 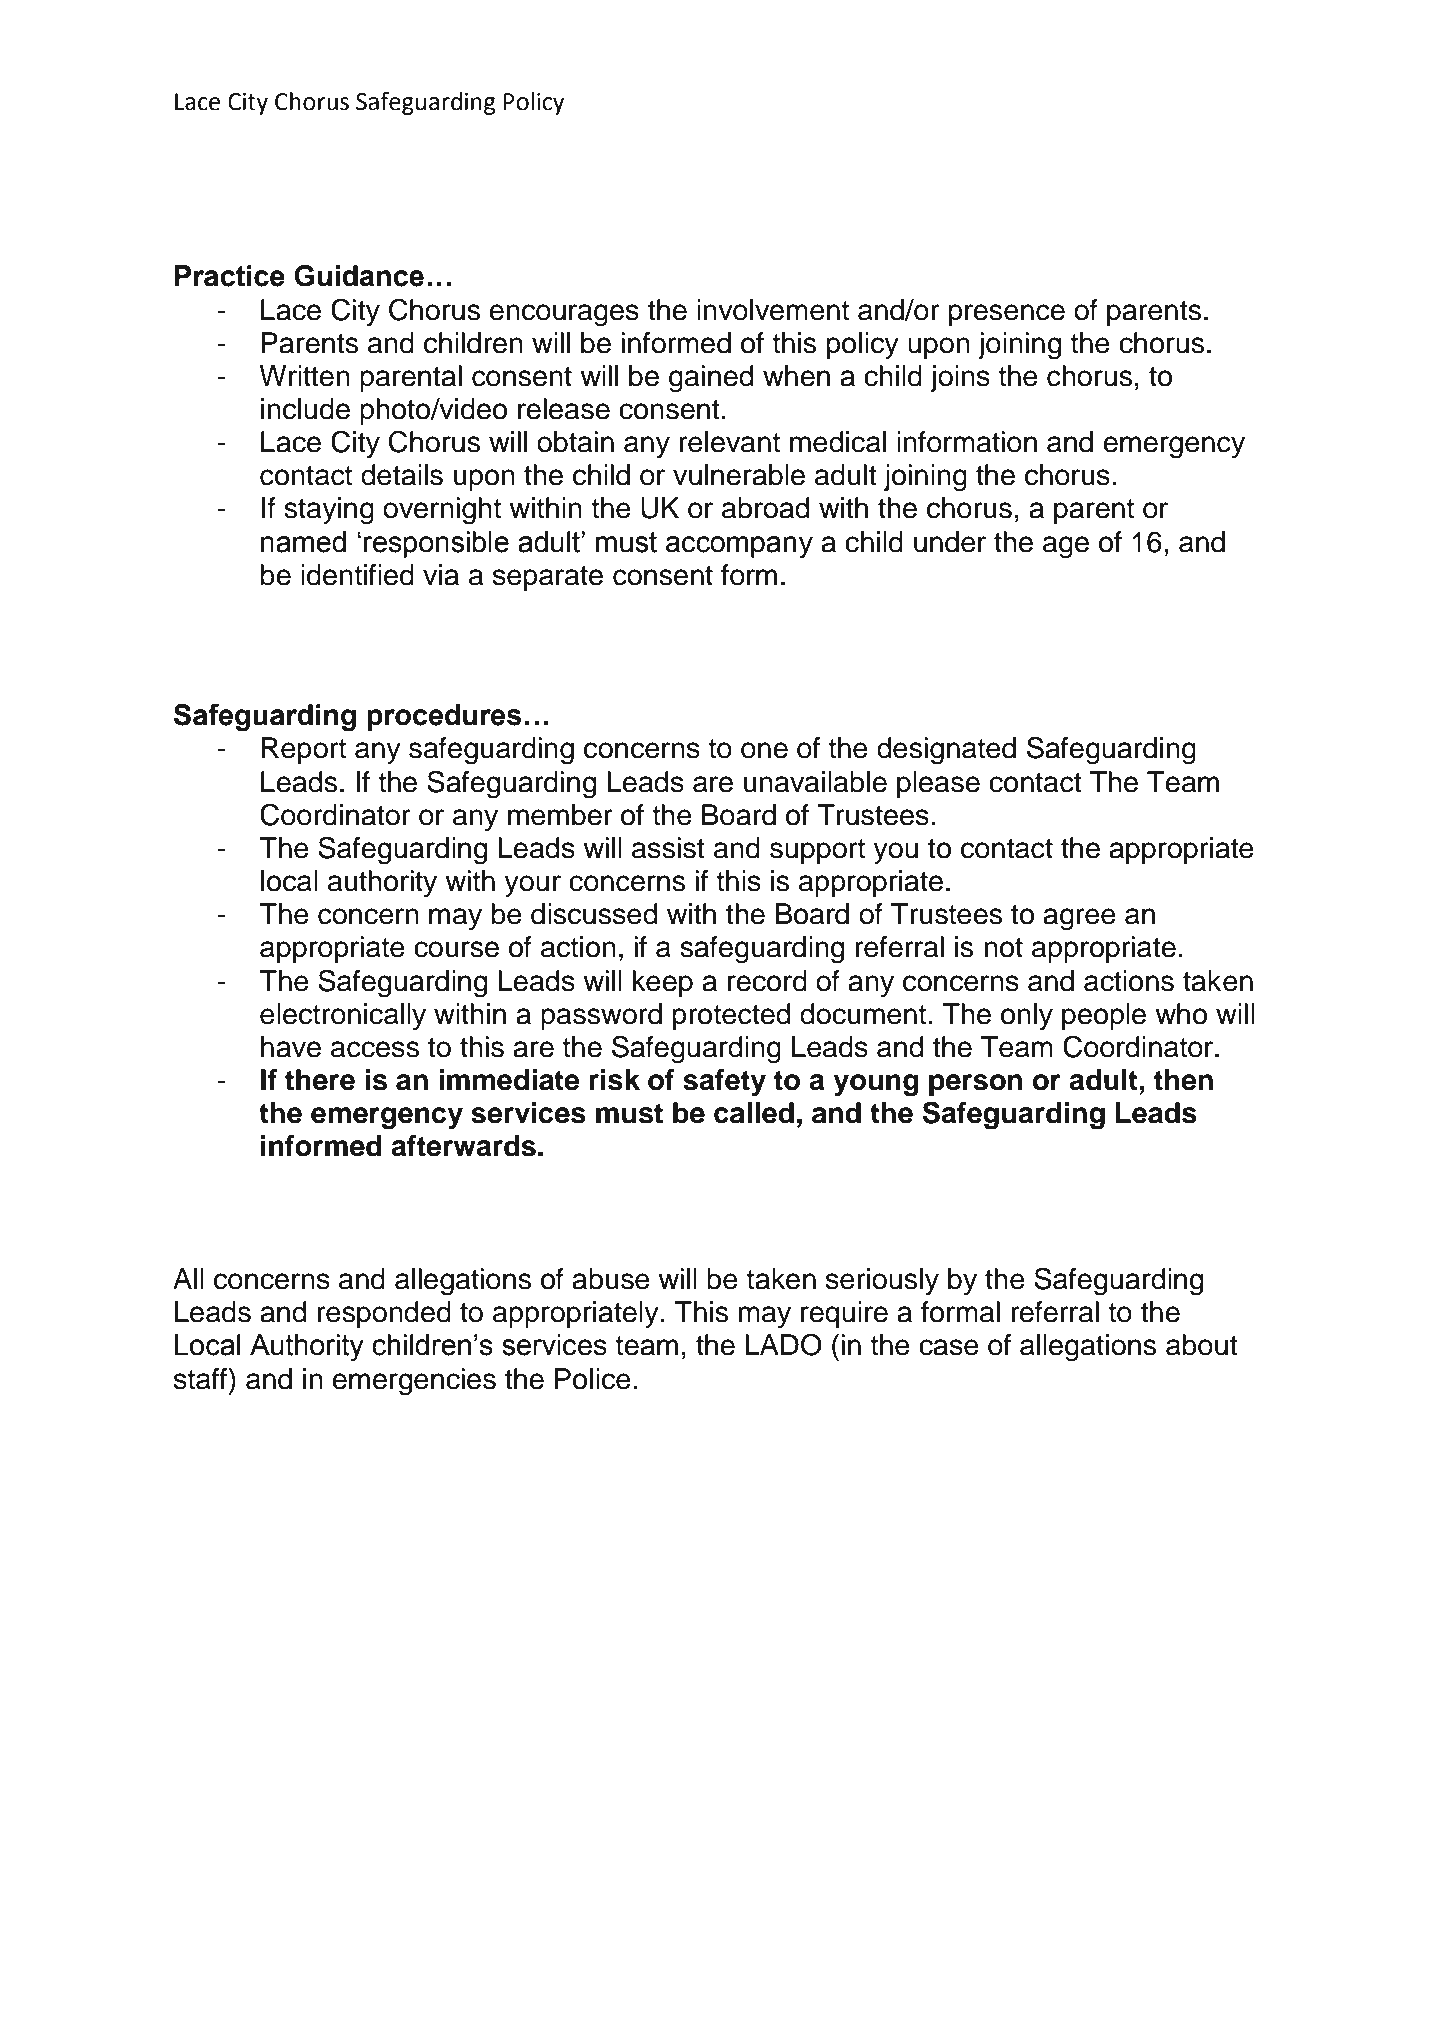 I want to click on Written, so click(x=305, y=376).
